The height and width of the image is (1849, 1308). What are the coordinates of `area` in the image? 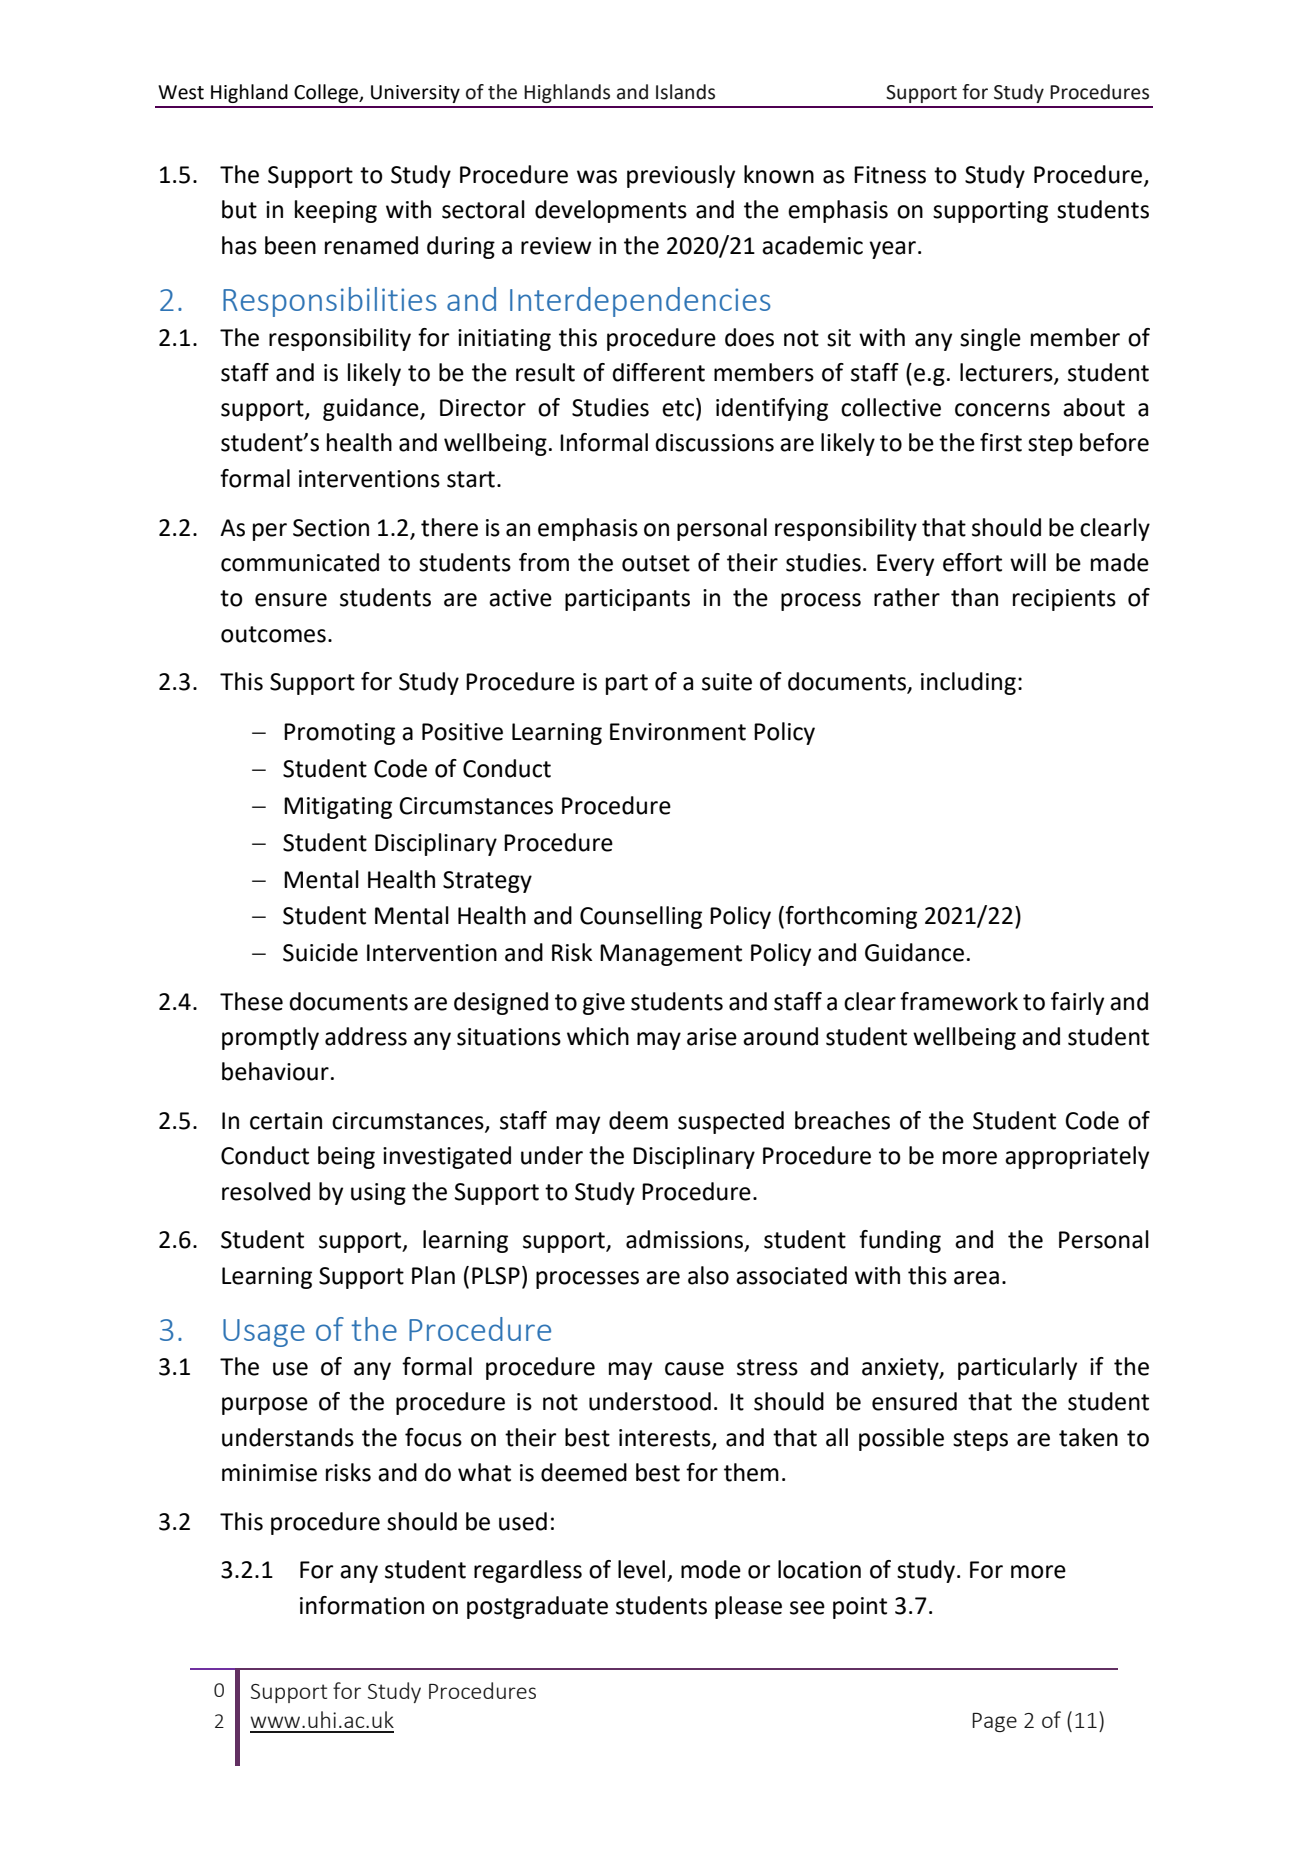 It's located at (976, 1278).
